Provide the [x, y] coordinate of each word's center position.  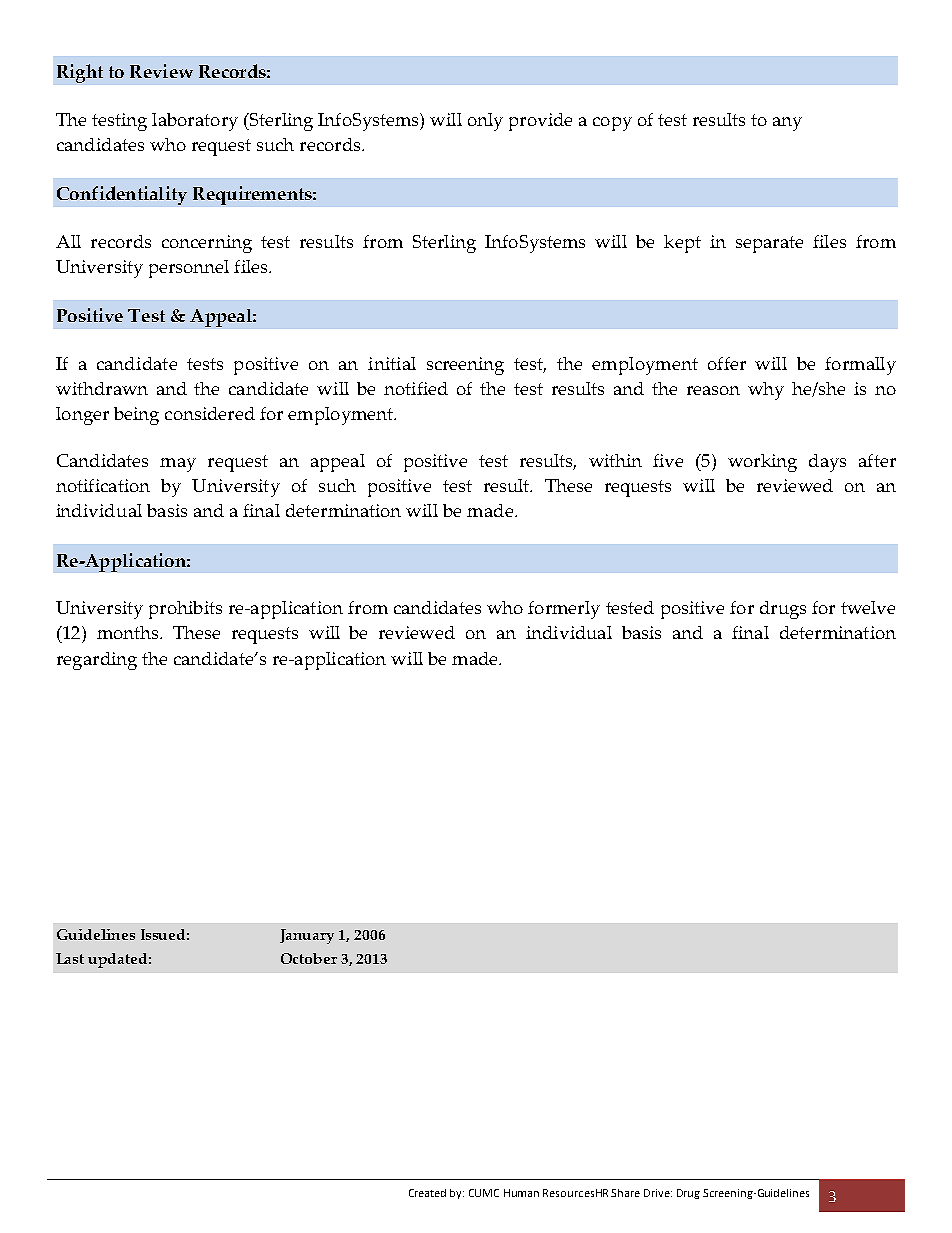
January [307, 936]
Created [427, 1193]
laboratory [195, 122]
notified [416, 388]
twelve [868, 607]
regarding [97, 661]
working [762, 463]
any [787, 124]
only [485, 122]
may [178, 465]
